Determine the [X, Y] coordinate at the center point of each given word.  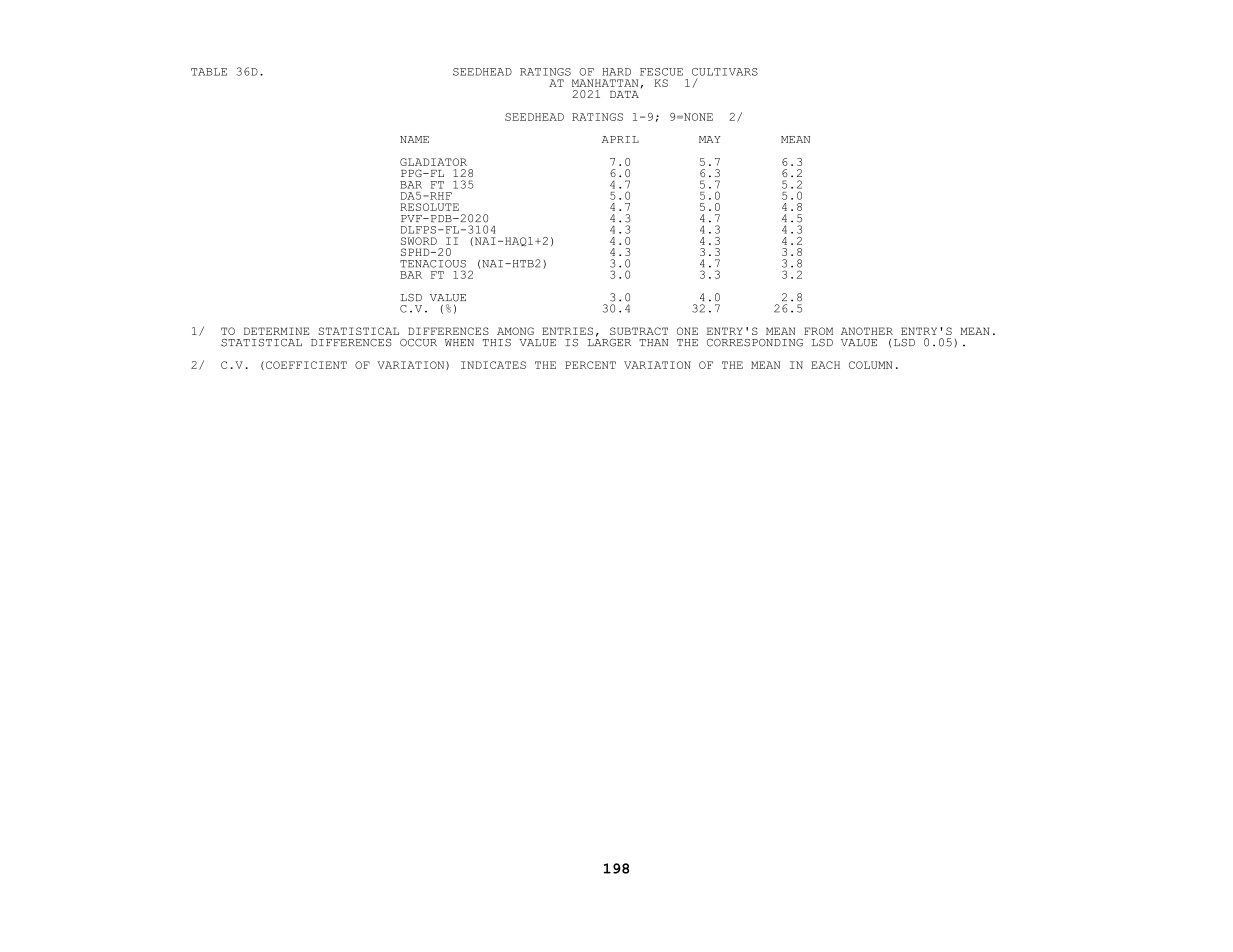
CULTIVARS [725, 72]
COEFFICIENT [306, 365]
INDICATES [493, 365]
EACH [825, 365]
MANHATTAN [605, 83]
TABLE [209, 72]
